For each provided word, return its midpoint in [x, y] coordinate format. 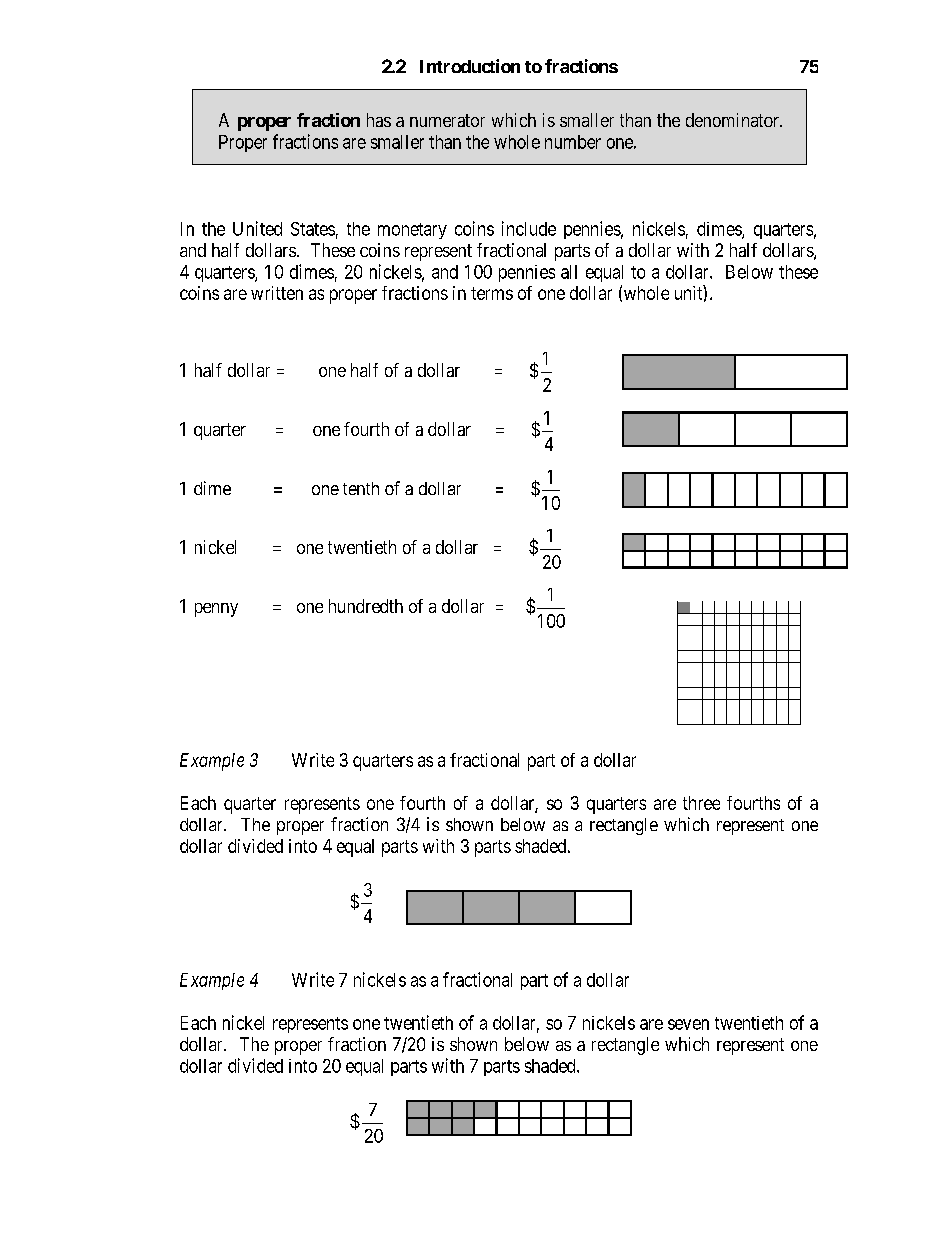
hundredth [366, 606]
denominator [734, 120]
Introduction [470, 66]
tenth [361, 488]
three [701, 803]
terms [492, 293]
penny [216, 610]
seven [688, 1024]
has [379, 120]
